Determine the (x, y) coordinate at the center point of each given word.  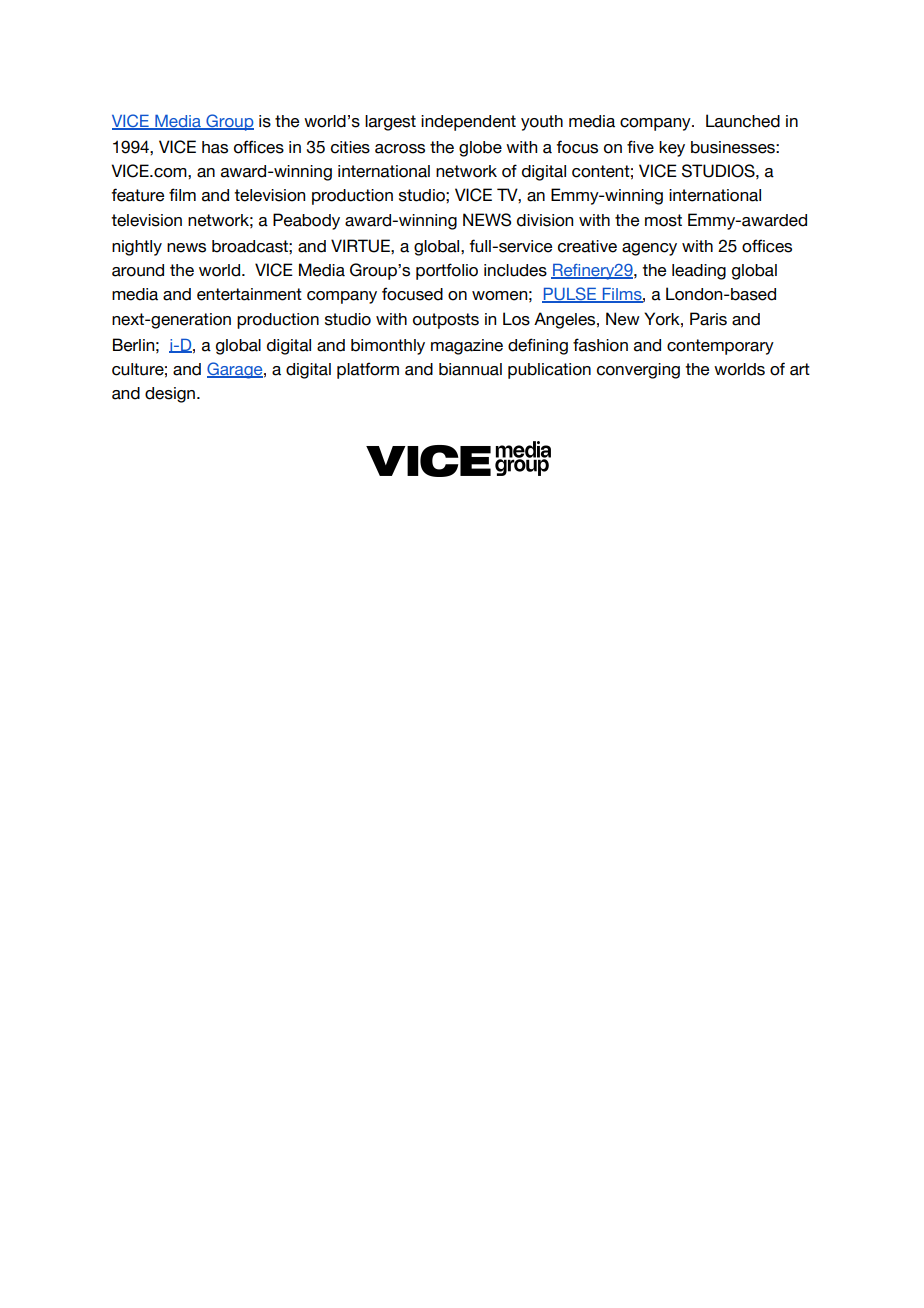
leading (699, 272)
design (170, 395)
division (545, 220)
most (663, 220)
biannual (470, 369)
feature (138, 195)
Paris (708, 319)
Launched (743, 121)
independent (468, 123)
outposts (446, 321)
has (215, 147)
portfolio (447, 271)
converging (638, 371)
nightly (137, 248)
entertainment (249, 294)
